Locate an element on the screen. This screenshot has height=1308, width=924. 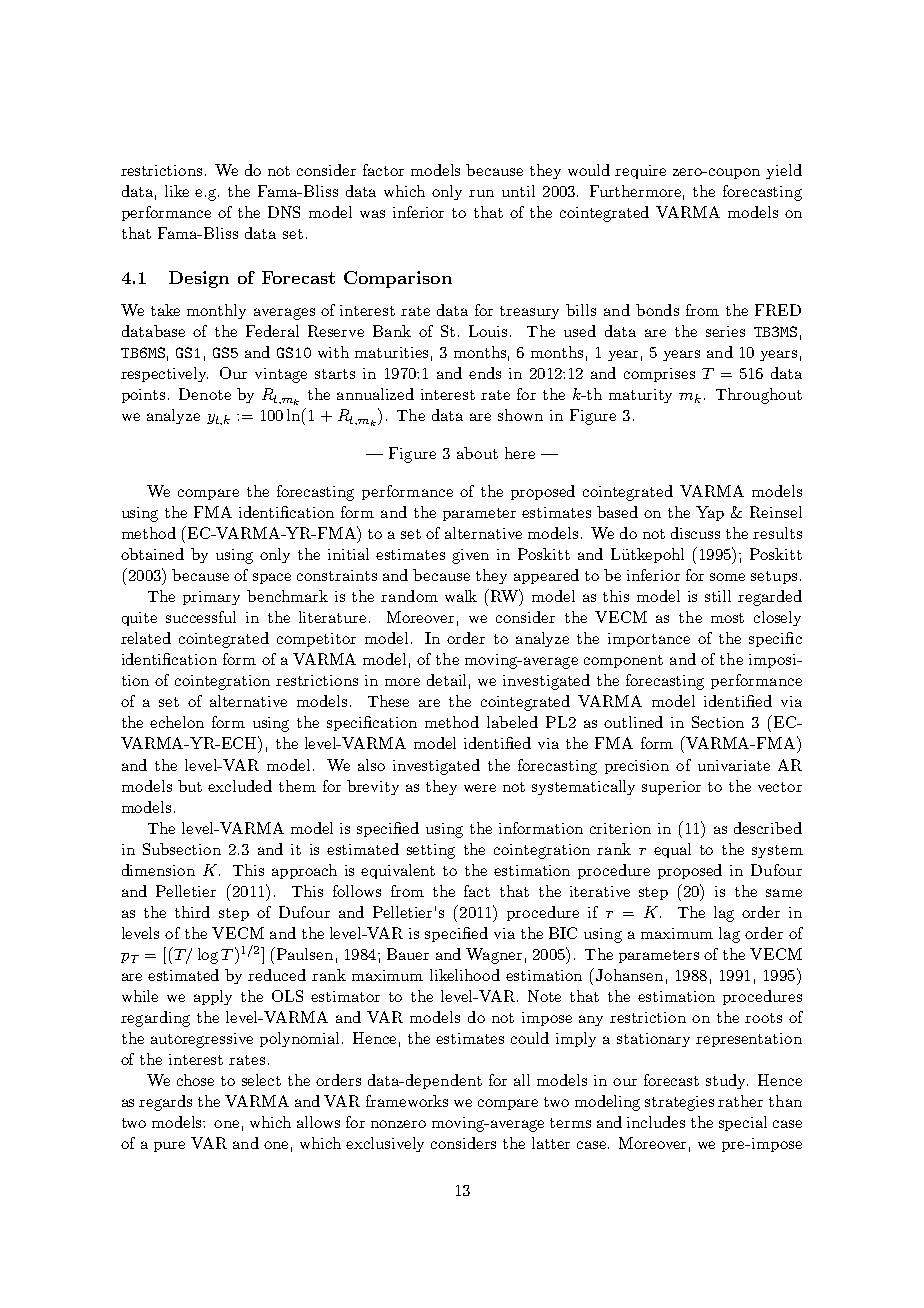
chose is located at coordinates (195, 1080).
